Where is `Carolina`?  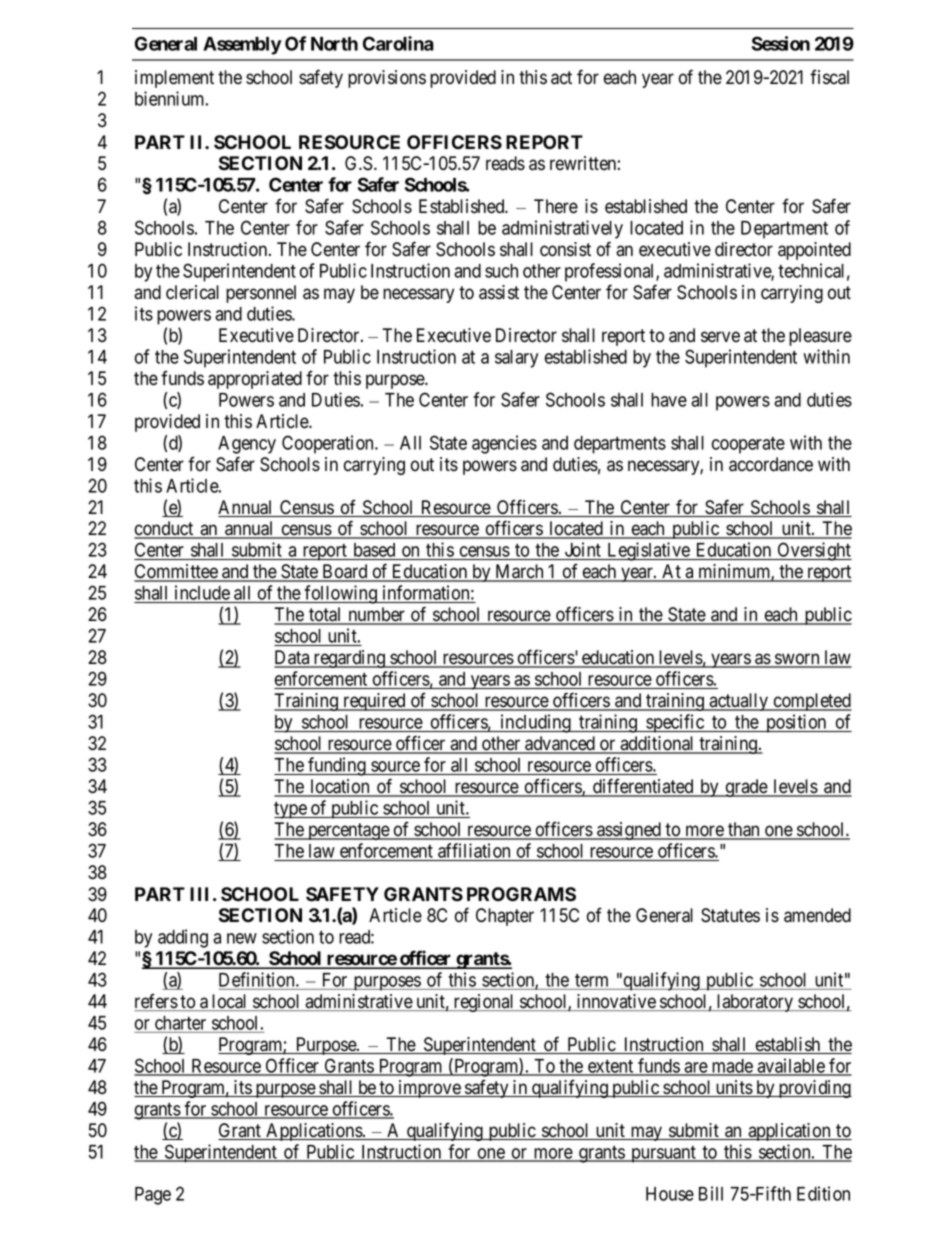 Carolina is located at coordinates (398, 43).
